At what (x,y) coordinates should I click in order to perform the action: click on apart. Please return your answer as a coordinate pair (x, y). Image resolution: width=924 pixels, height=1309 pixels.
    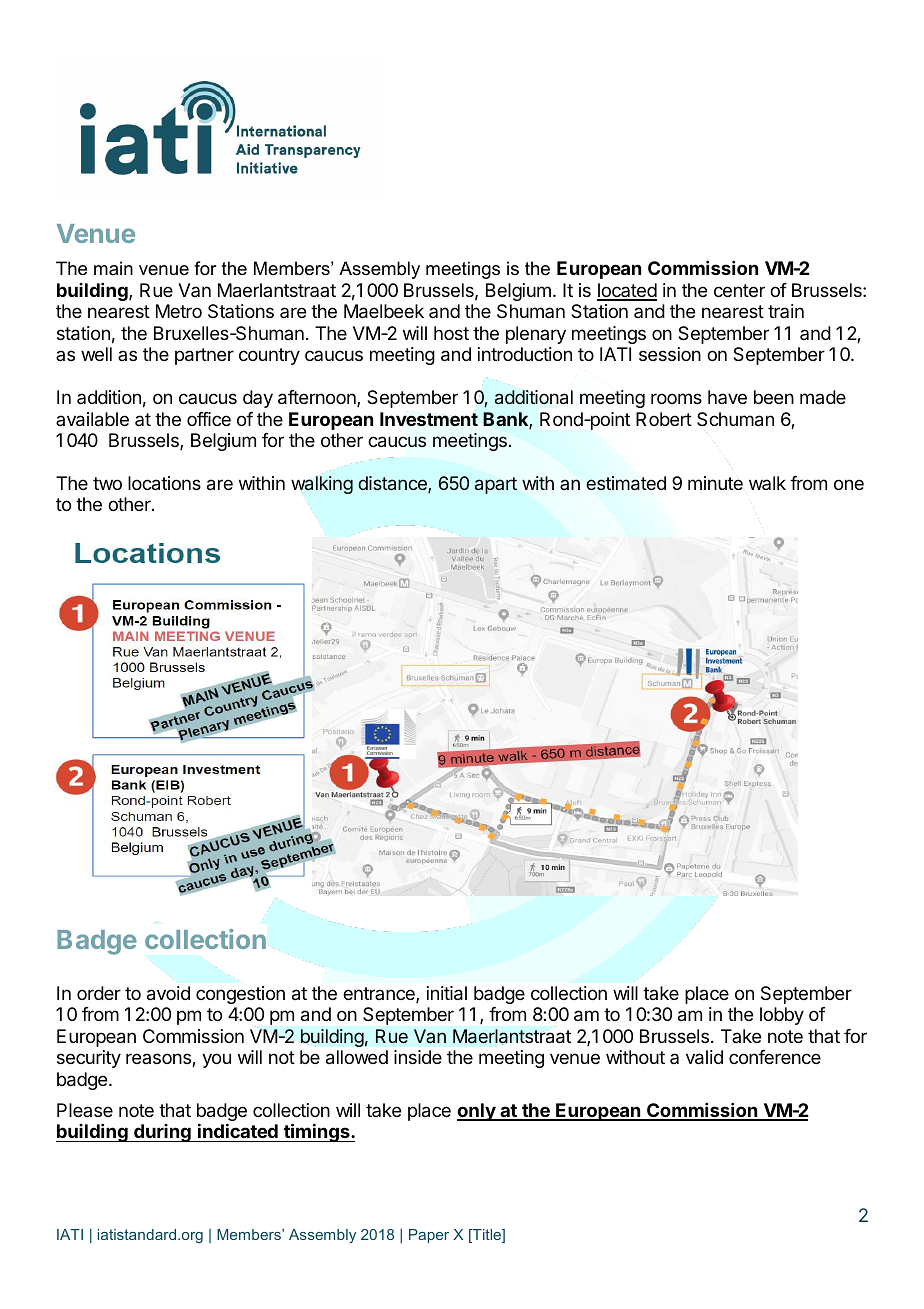
    Looking at the image, I should click on (496, 485).
